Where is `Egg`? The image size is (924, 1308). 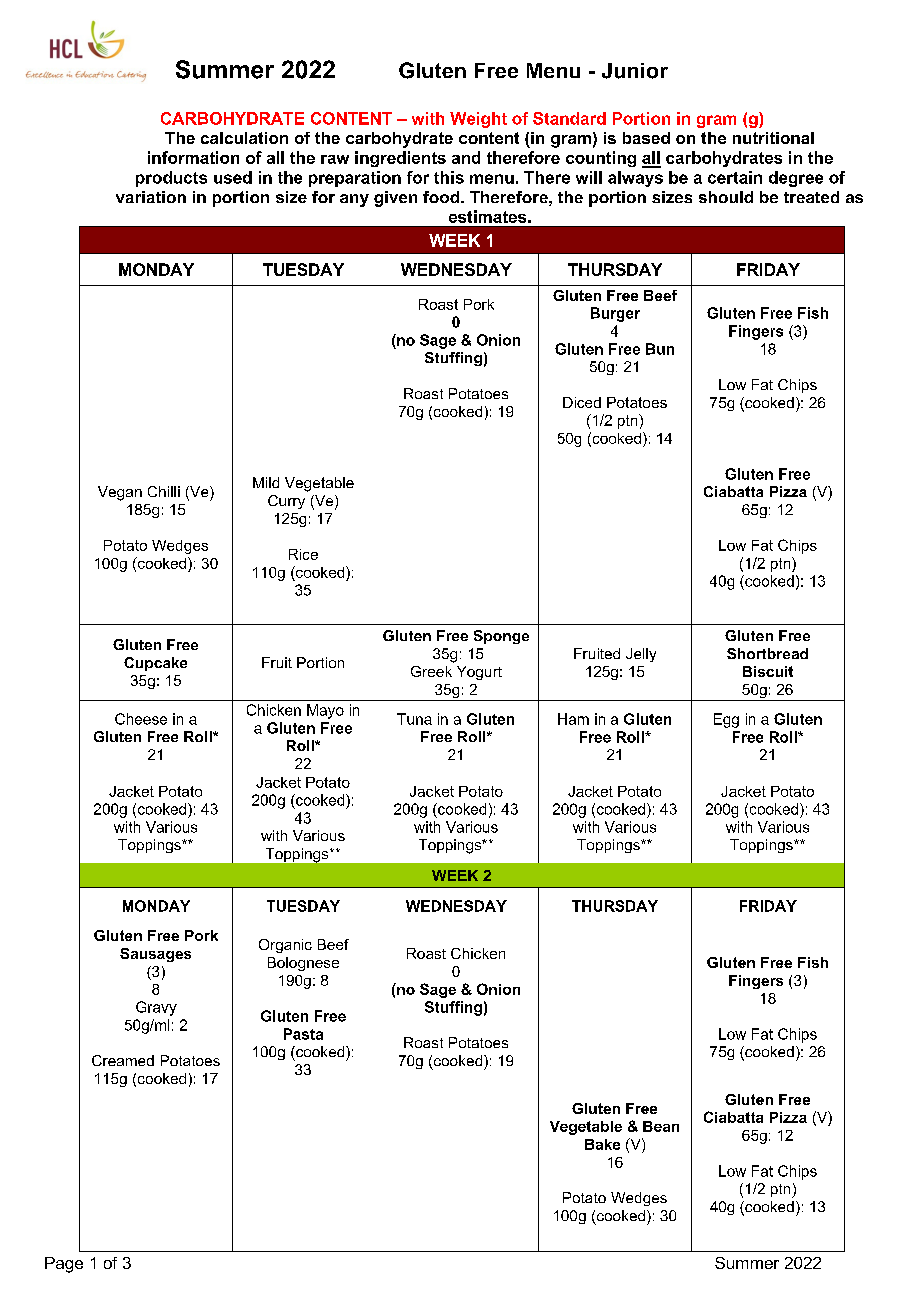 Egg is located at coordinates (726, 720).
